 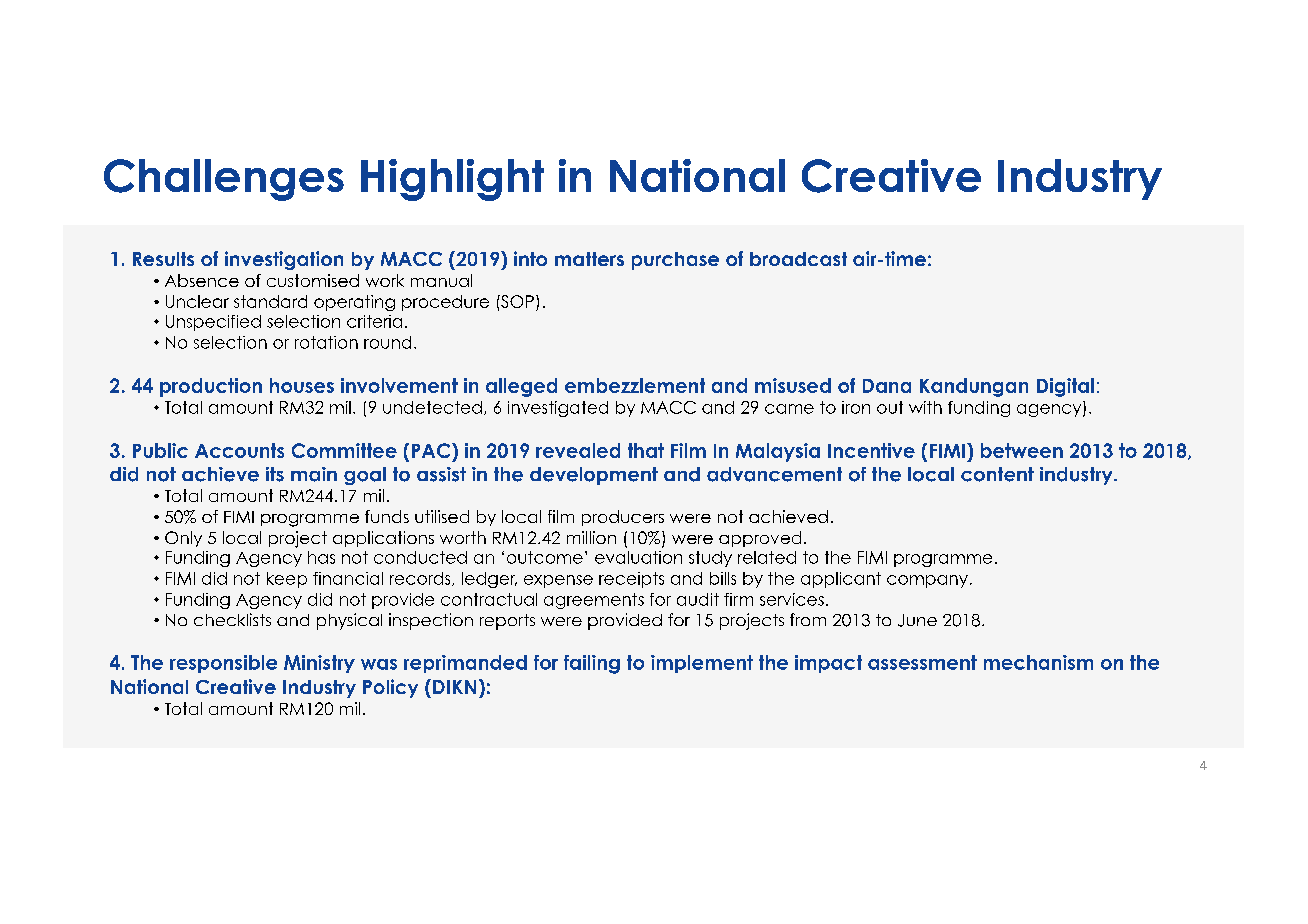 What do you see at coordinates (239, 450) in the image?
I see `Accounts` at bounding box center [239, 450].
